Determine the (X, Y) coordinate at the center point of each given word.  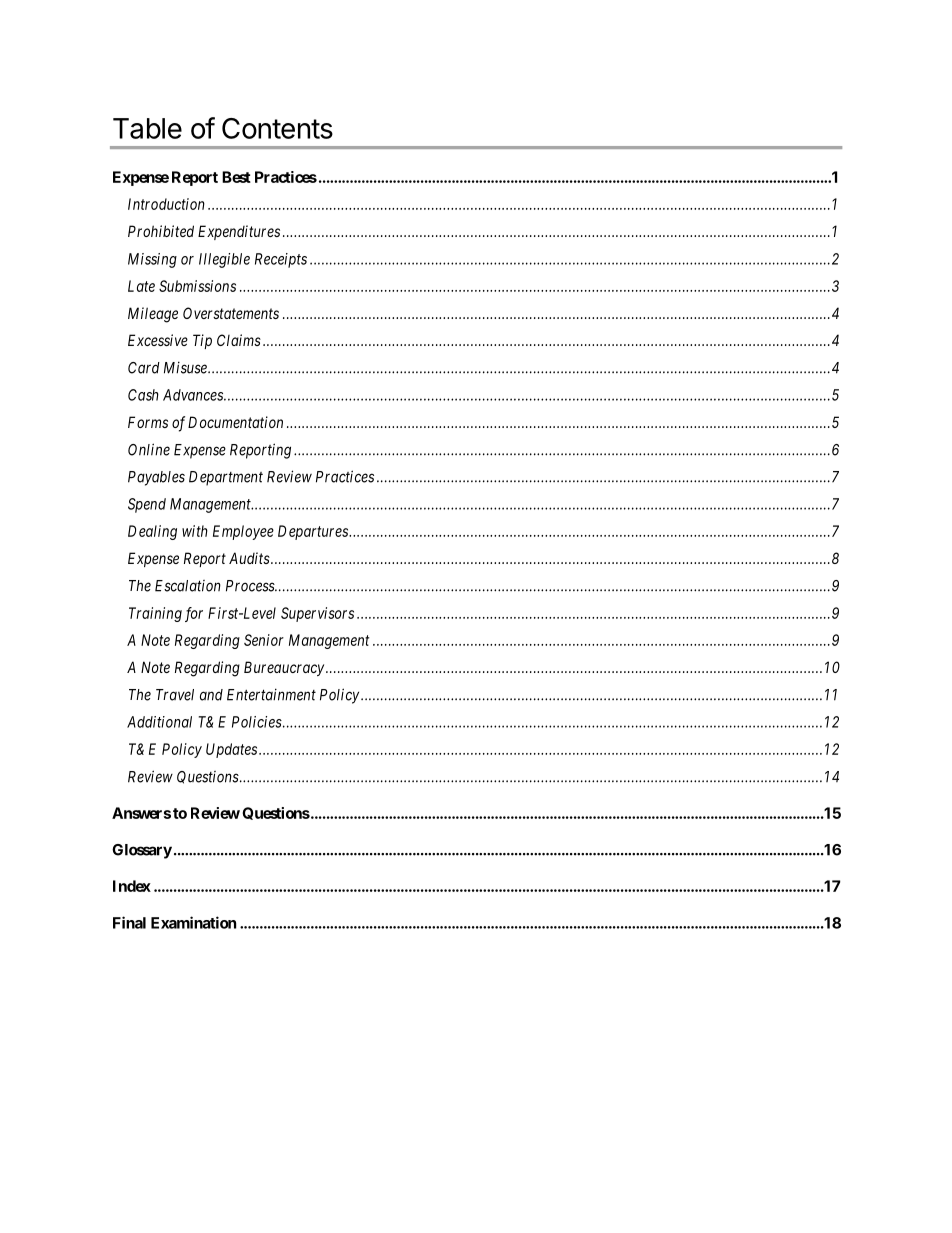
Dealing (152, 532)
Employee (243, 532)
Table (147, 128)
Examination (193, 922)
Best (236, 177)
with (195, 531)
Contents (277, 128)
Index (132, 886)
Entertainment (271, 694)
